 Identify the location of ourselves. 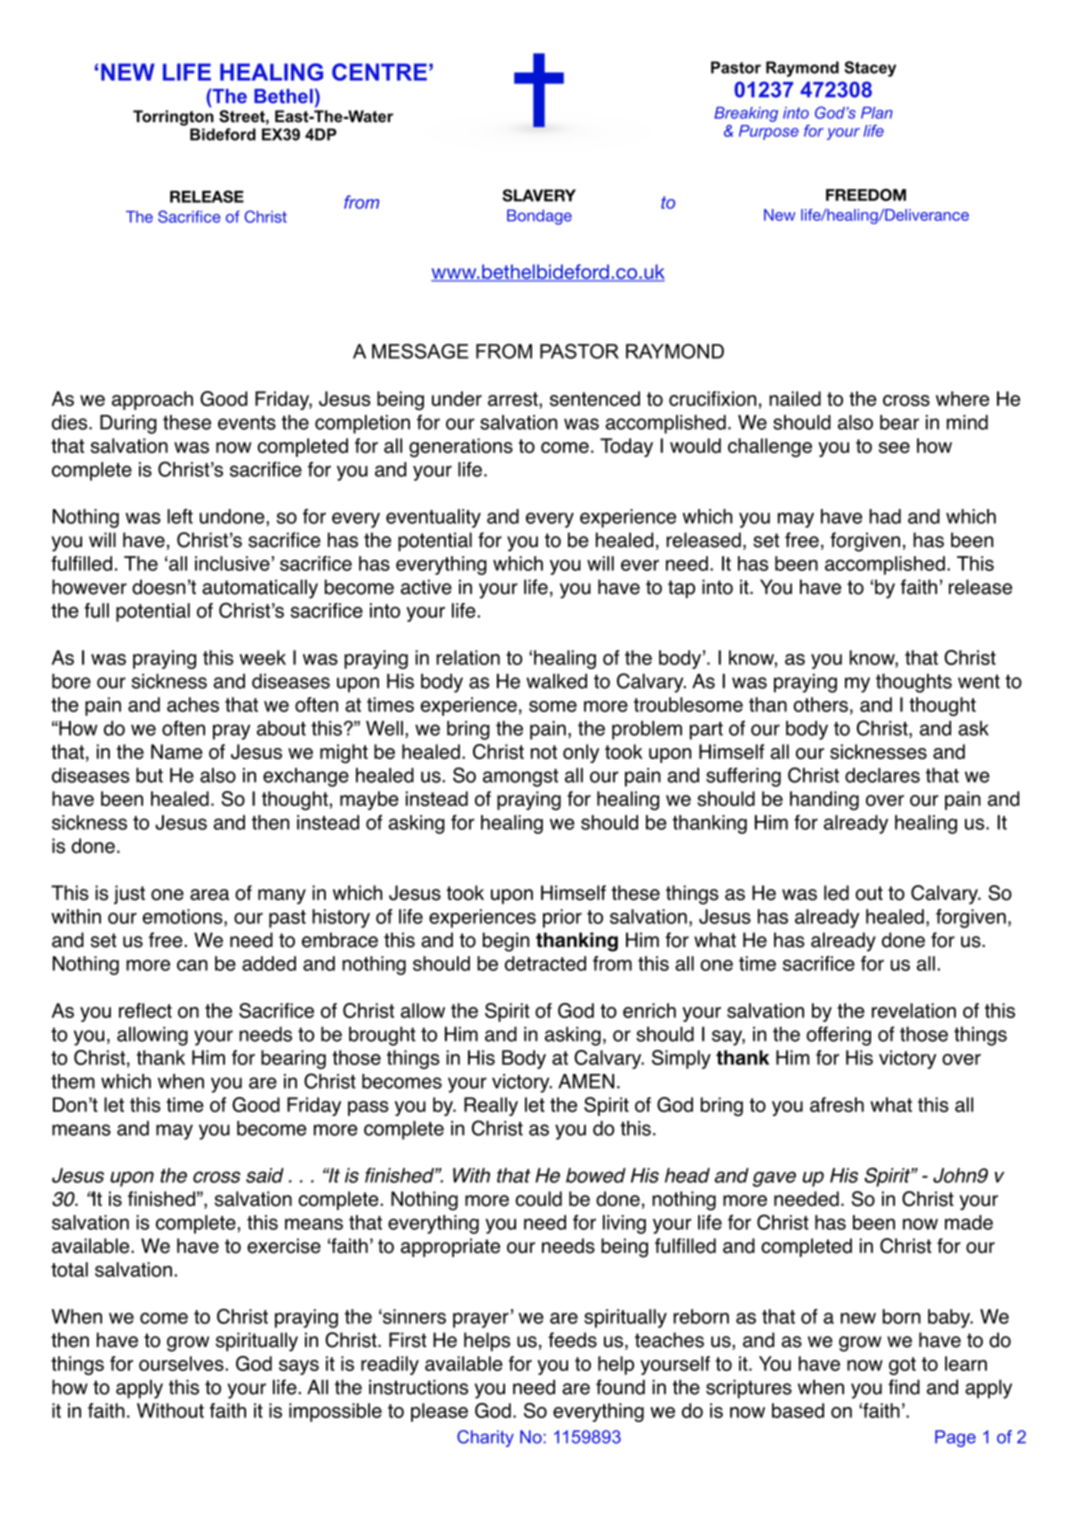
(182, 1363).
